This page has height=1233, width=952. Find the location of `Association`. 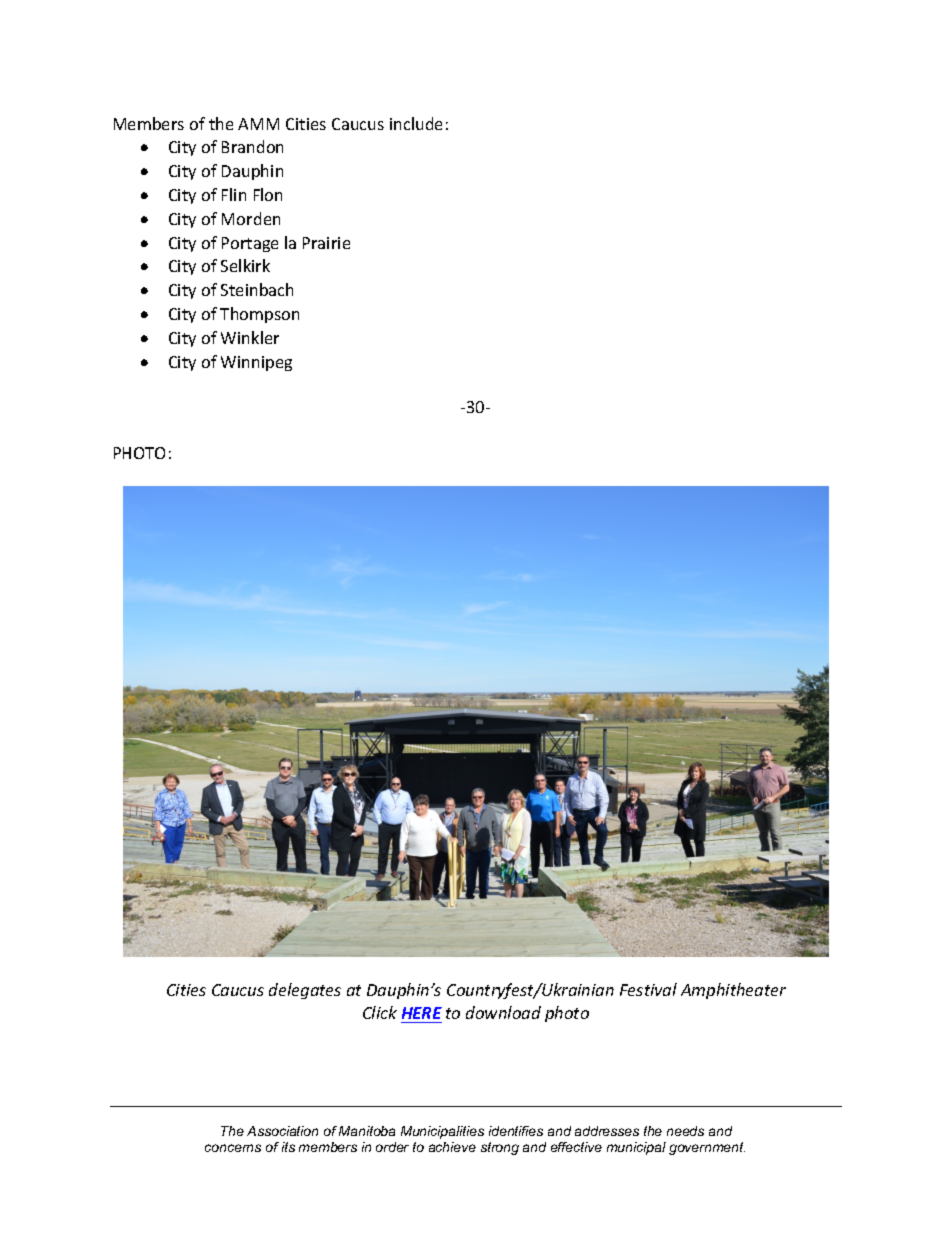

Association is located at coordinates (282, 1131).
